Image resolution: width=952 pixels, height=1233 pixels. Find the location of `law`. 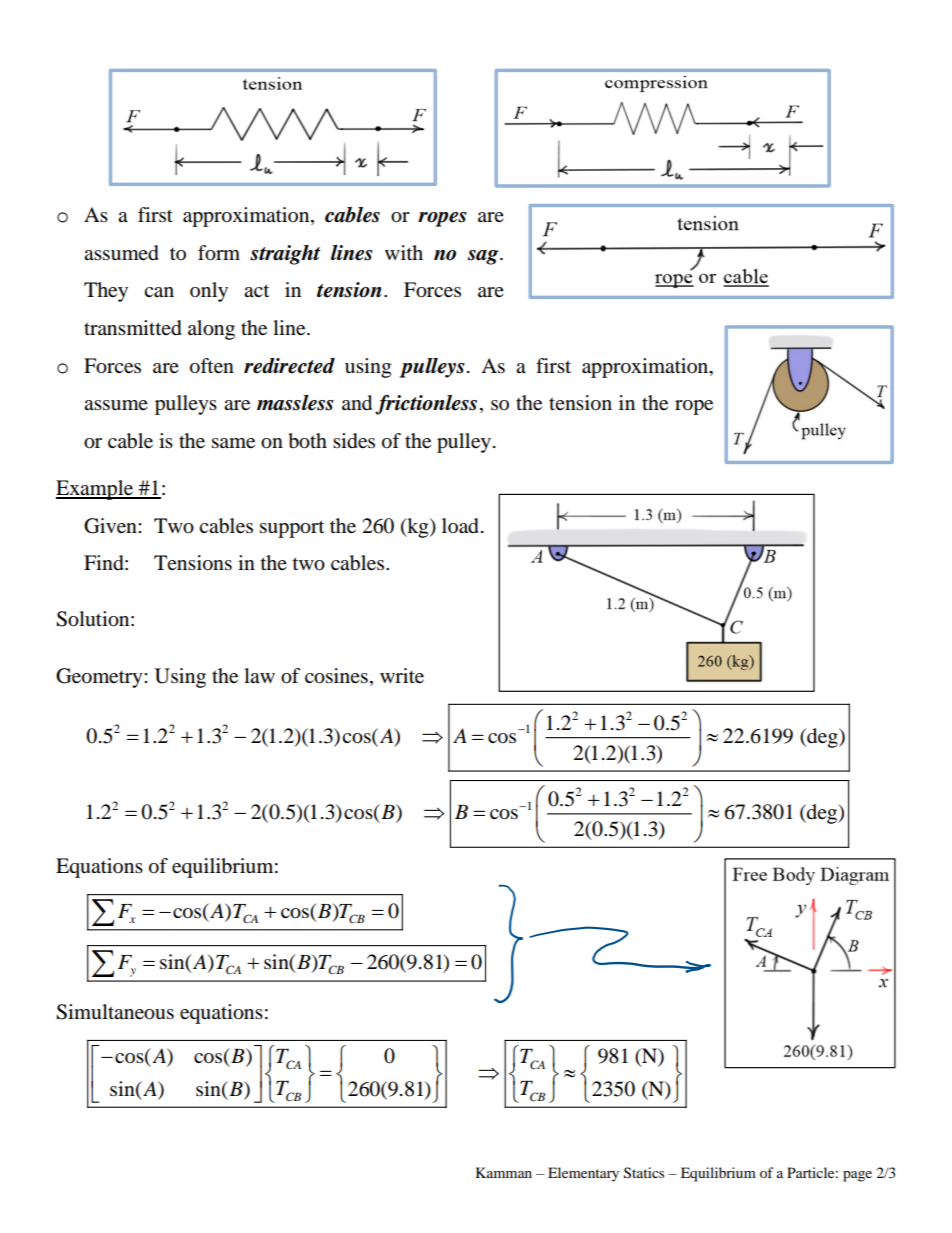

law is located at coordinates (259, 675).
